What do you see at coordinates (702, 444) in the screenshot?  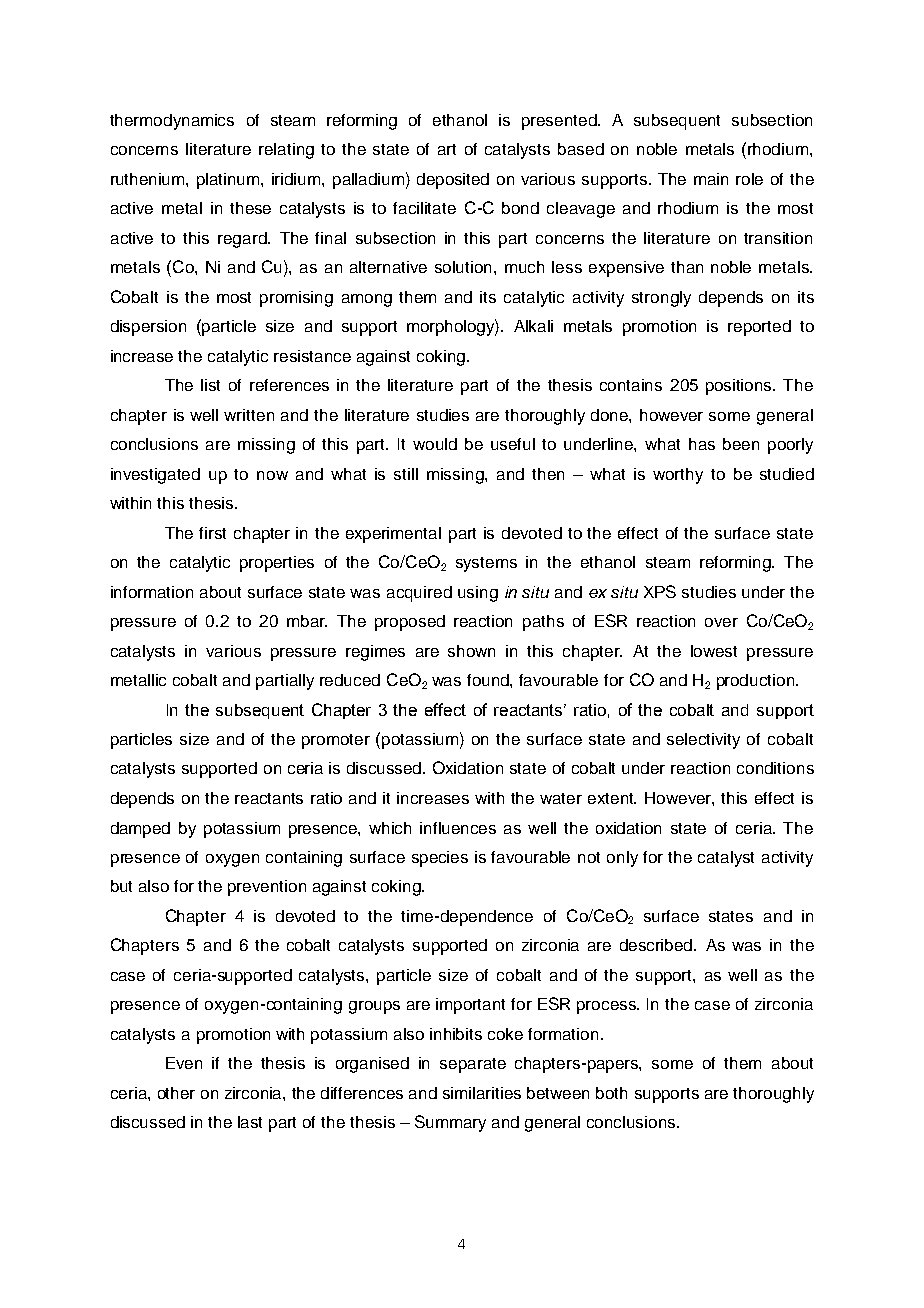 I see `has` at bounding box center [702, 444].
